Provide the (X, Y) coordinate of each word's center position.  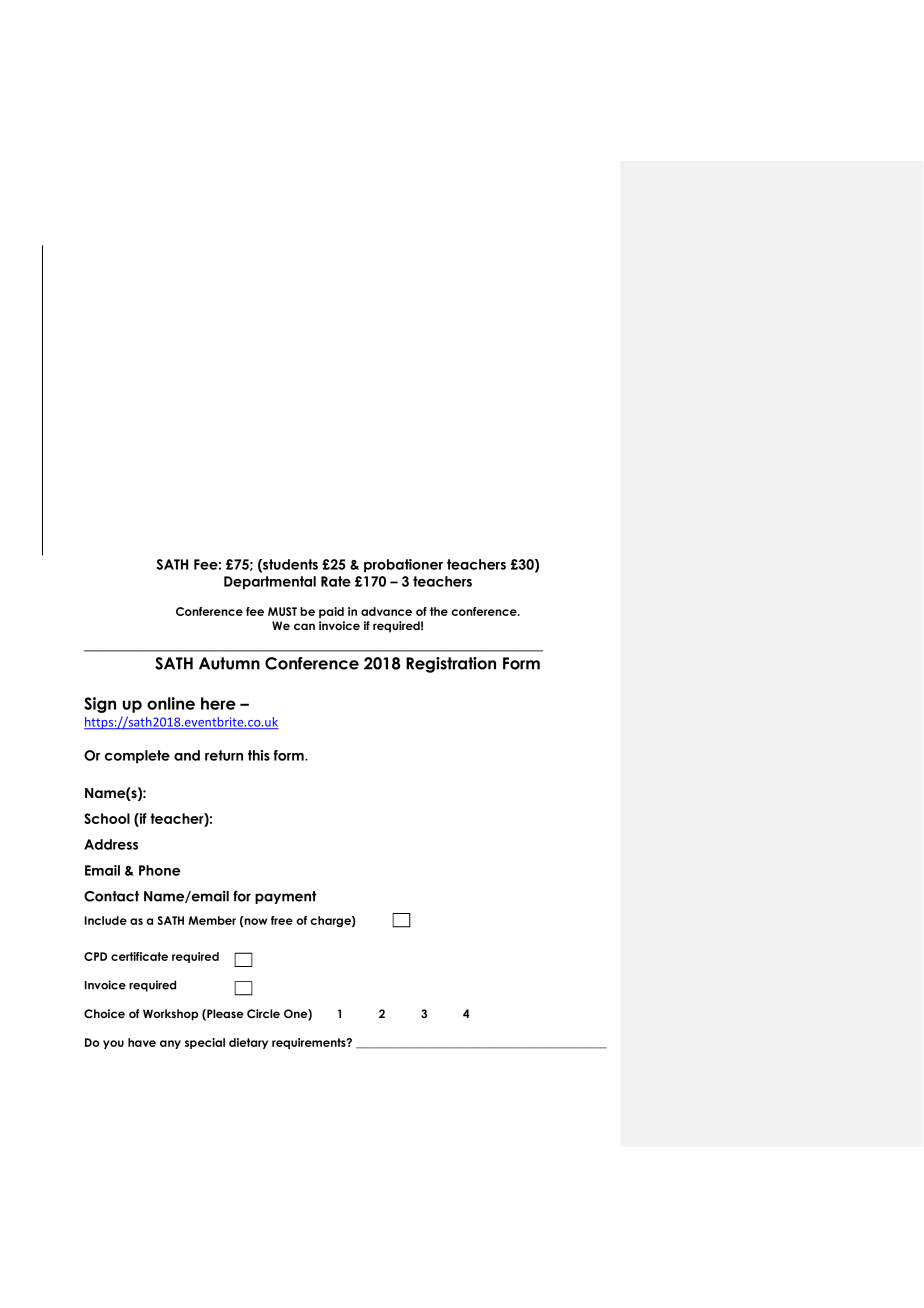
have (142, 1042)
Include (106, 920)
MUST (282, 611)
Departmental (270, 583)
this (259, 755)
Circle (263, 1014)
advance (386, 611)
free (282, 920)
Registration (451, 665)
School (107, 818)
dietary (248, 1043)
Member (212, 920)
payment (285, 897)
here (218, 703)
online (171, 703)
